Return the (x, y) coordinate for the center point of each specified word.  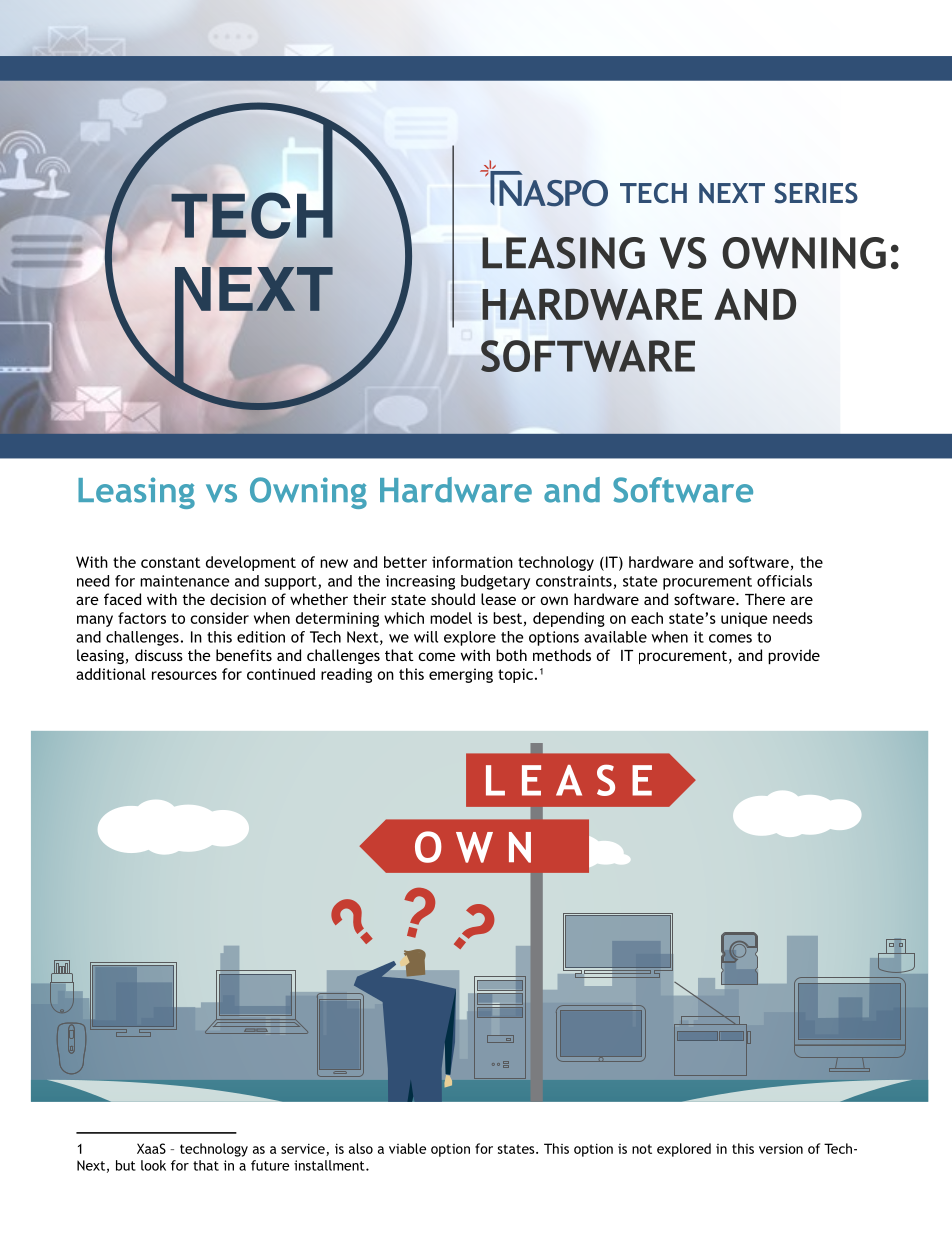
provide (794, 656)
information (472, 562)
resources (184, 675)
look (153, 1165)
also (361, 1148)
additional (111, 674)
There (765, 599)
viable (407, 1148)
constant (170, 562)
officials (784, 581)
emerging (461, 675)
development (251, 563)
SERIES (816, 193)
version (781, 1148)
